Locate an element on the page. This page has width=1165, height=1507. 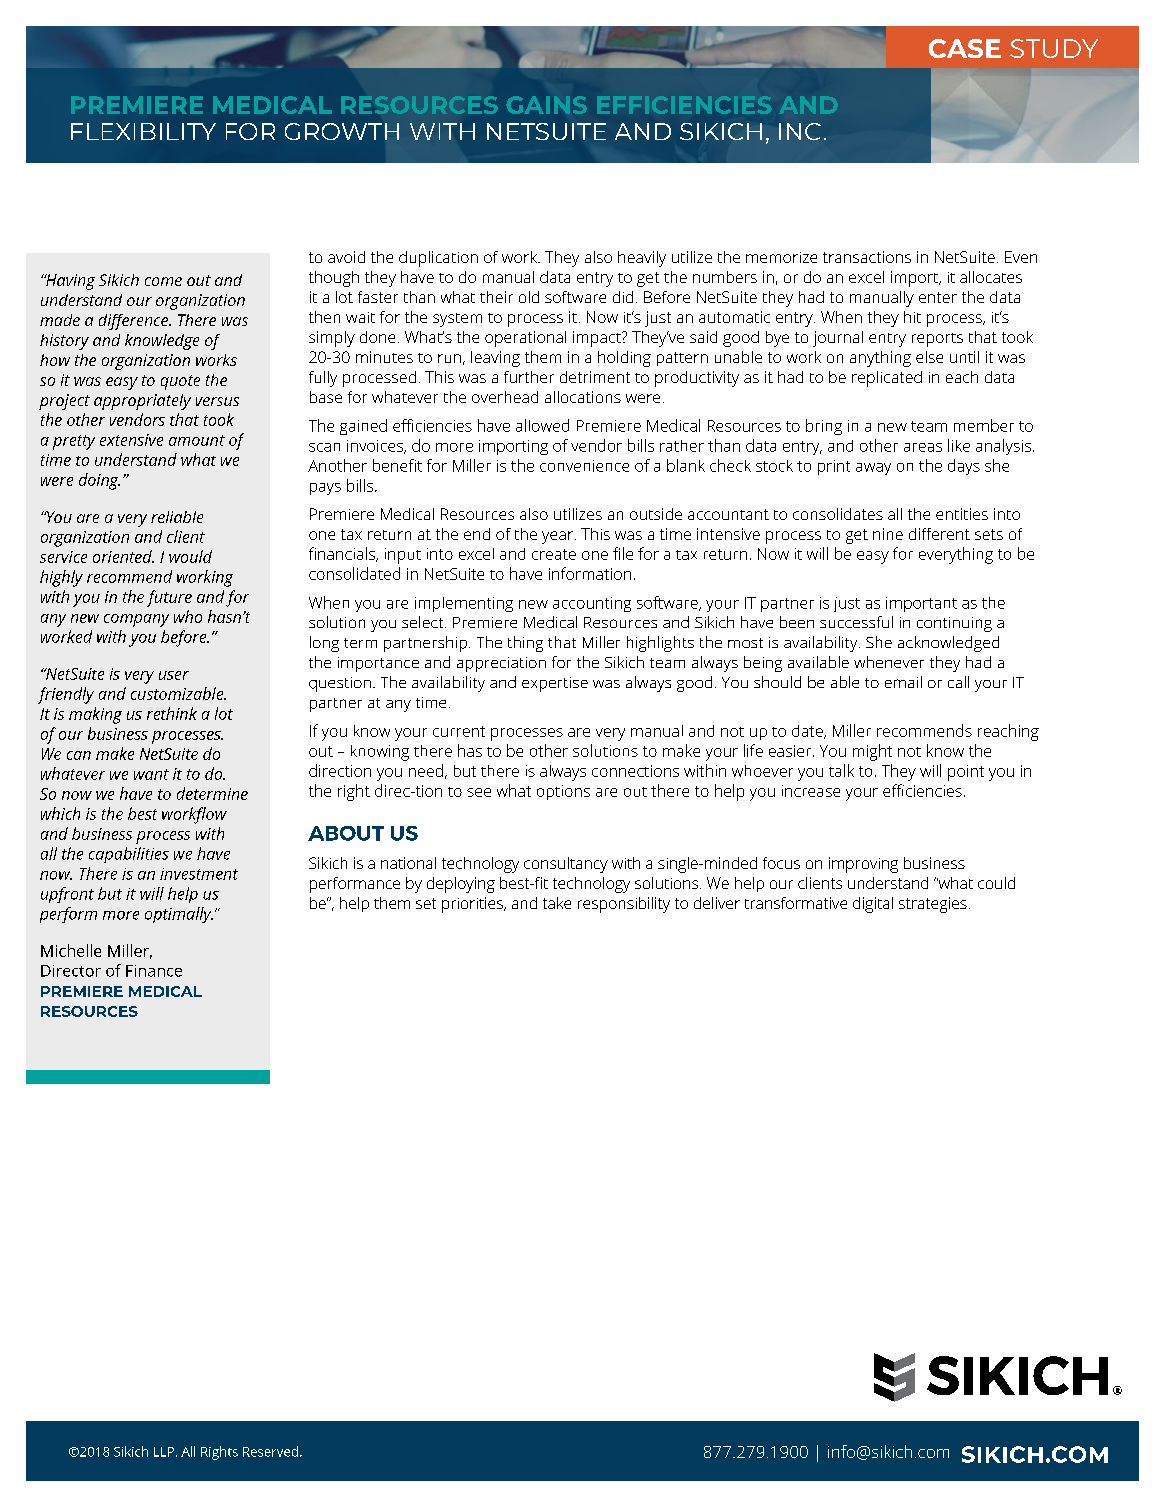
Finance is located at coordinates (154, 971).
